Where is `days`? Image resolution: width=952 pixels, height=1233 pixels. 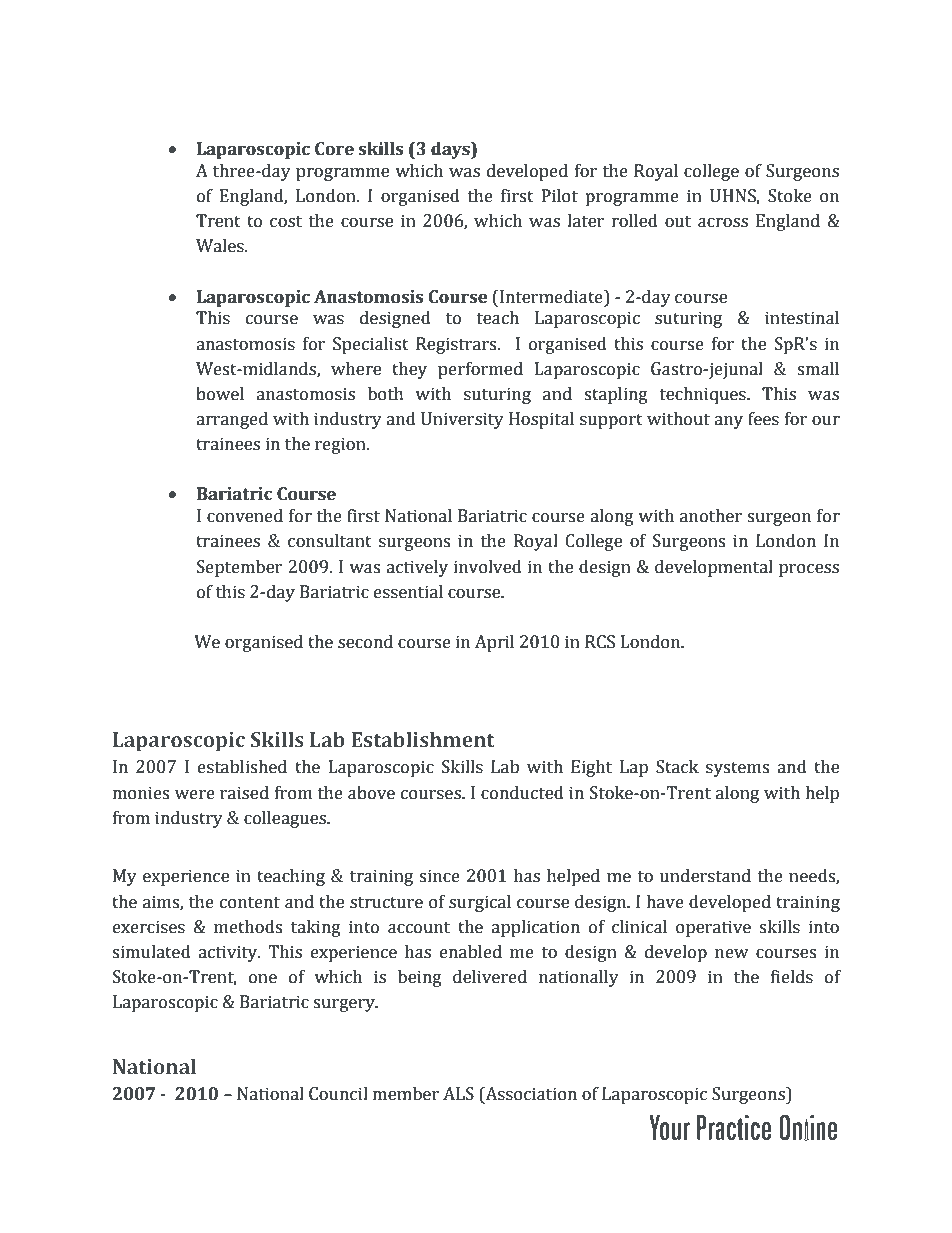
days is located at coordinates (451, 150).
